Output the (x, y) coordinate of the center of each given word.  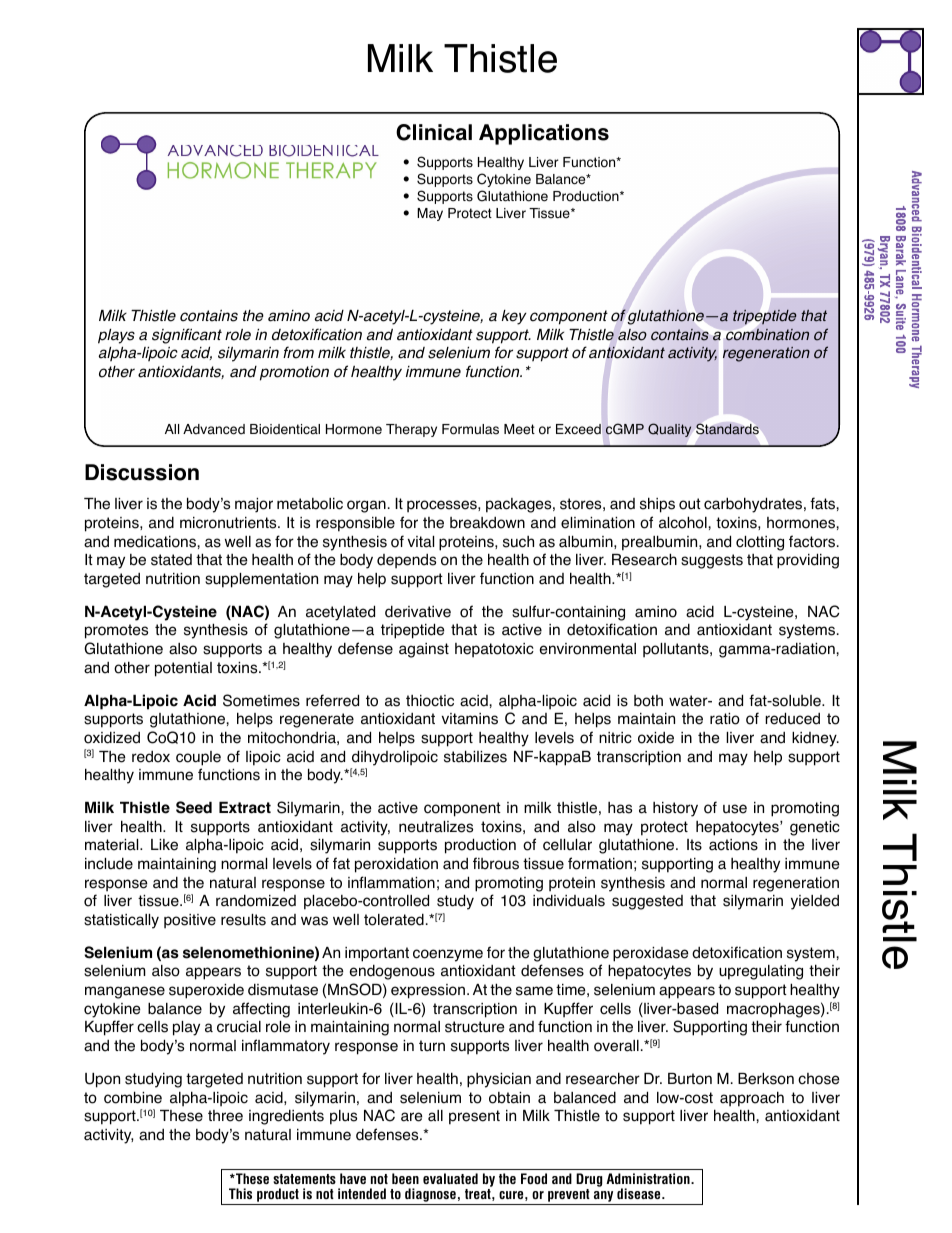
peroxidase (651, 954)
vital (421, 542)
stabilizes (475, 756)
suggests (712, 561)
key (514, 317)
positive (190, 921)
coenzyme (448, 955)
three (225, 1116)
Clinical (434, 132)
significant (187, 336)
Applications (544, 134)
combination (767, 335)
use (735, 809)
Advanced (214, 429)
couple (198, 758)
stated (171, 560)
